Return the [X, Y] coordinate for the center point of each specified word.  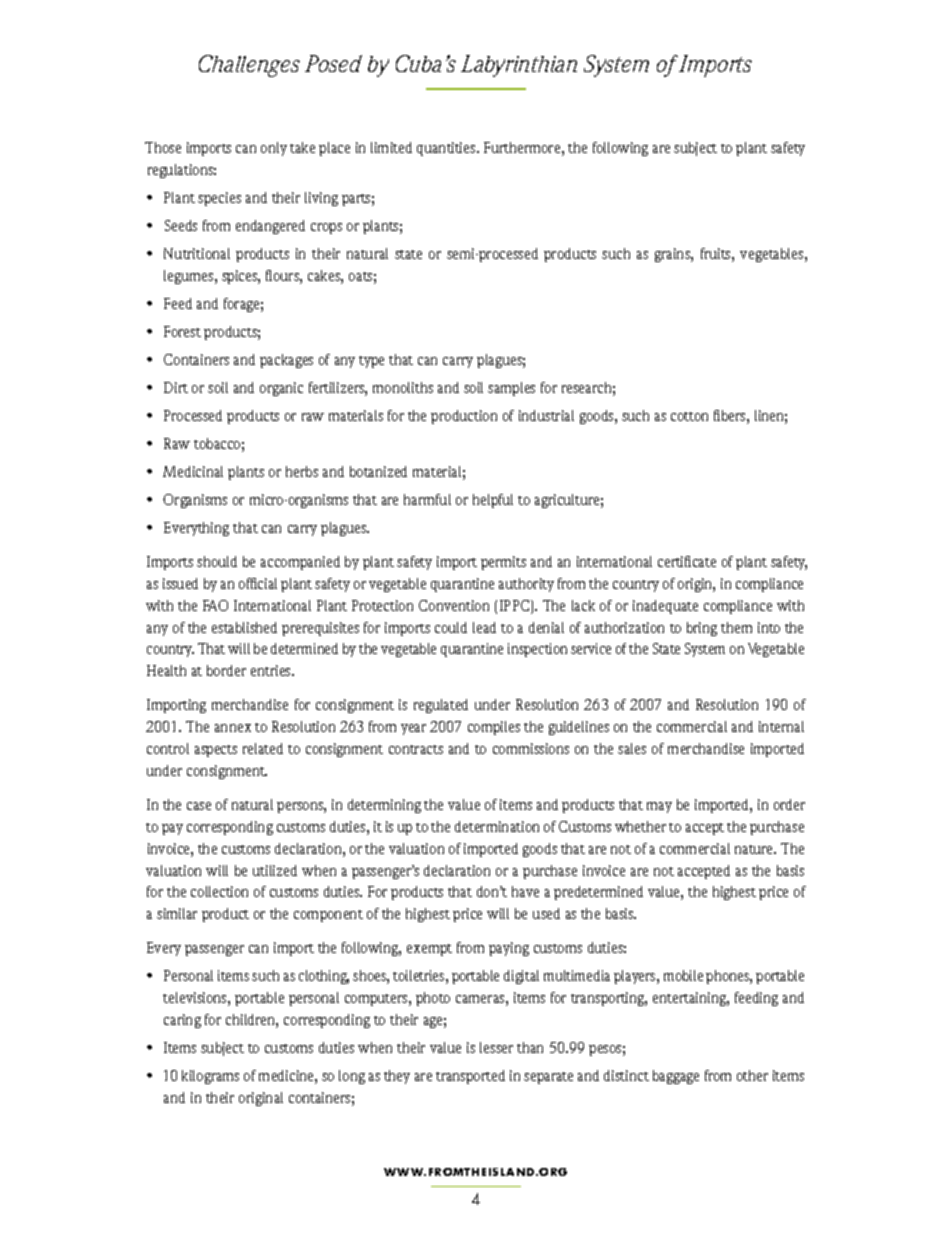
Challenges [249, 66]
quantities [447, 149]
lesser [496, 1047]
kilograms [210, 1077]
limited [391, 147]
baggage [676, 1077]
